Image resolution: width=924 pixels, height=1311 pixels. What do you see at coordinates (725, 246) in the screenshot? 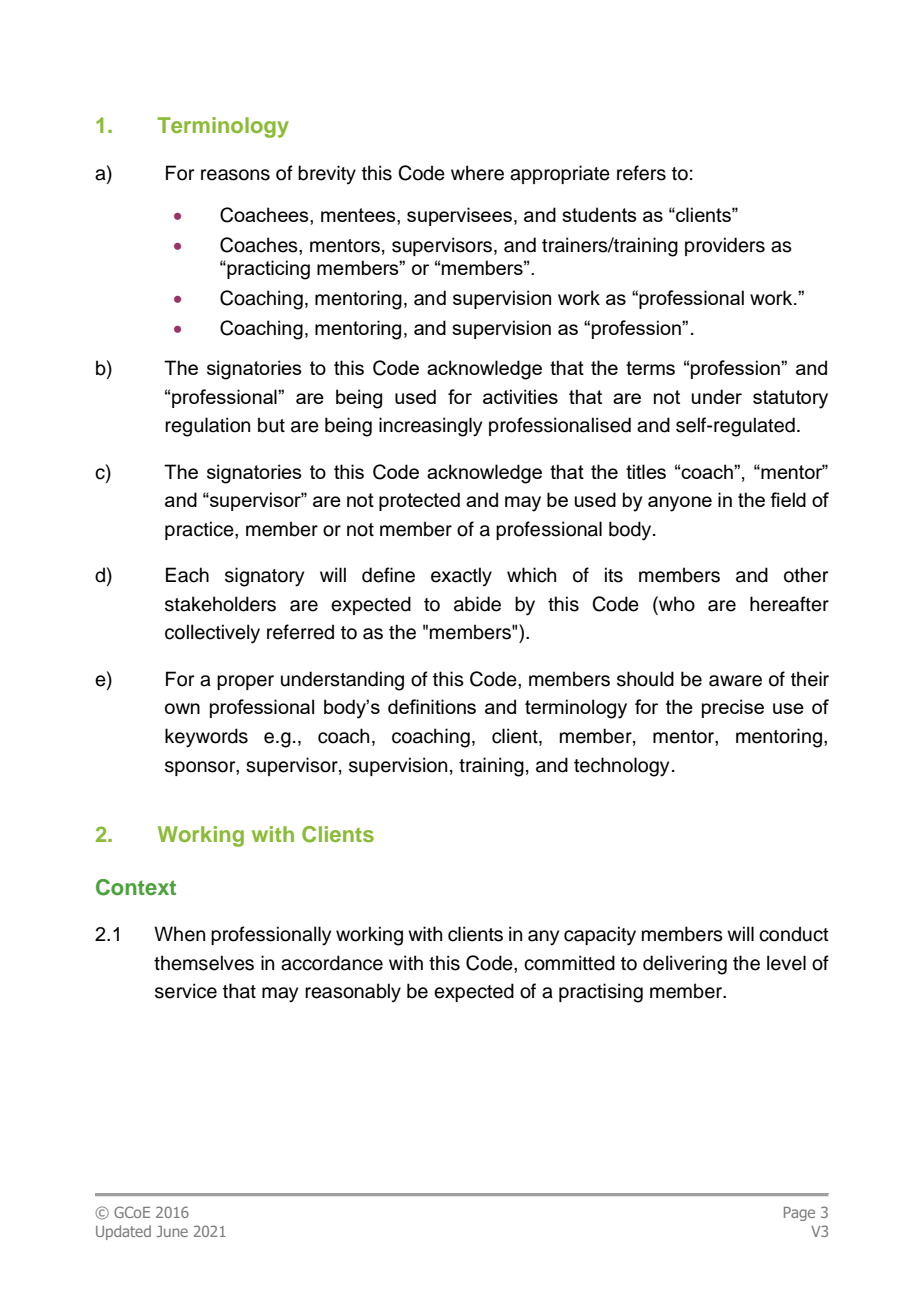
I see `providers` at bounding box center [725, 246].
